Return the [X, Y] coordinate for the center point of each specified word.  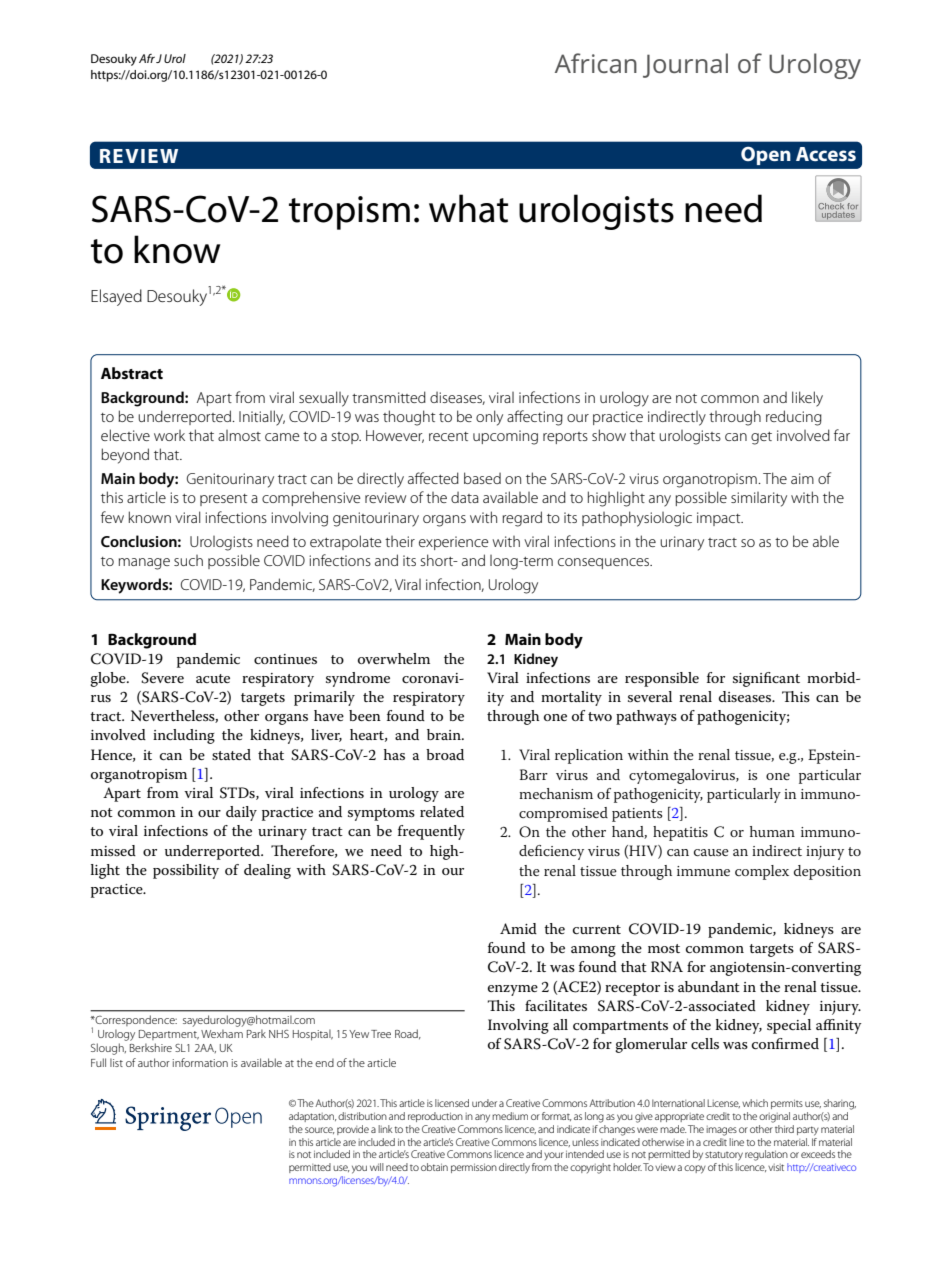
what [468, 208]
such [188, 560]
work [169, 435]
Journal [685, 65]
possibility [186, 871]
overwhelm [394, 658]
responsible [662, 679]
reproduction [435, 1117]
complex [762, 872]
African [596, 63]
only [489, 418]
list [116, 1062]
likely [807, 399]
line [736, 1142]
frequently [431, 832]
